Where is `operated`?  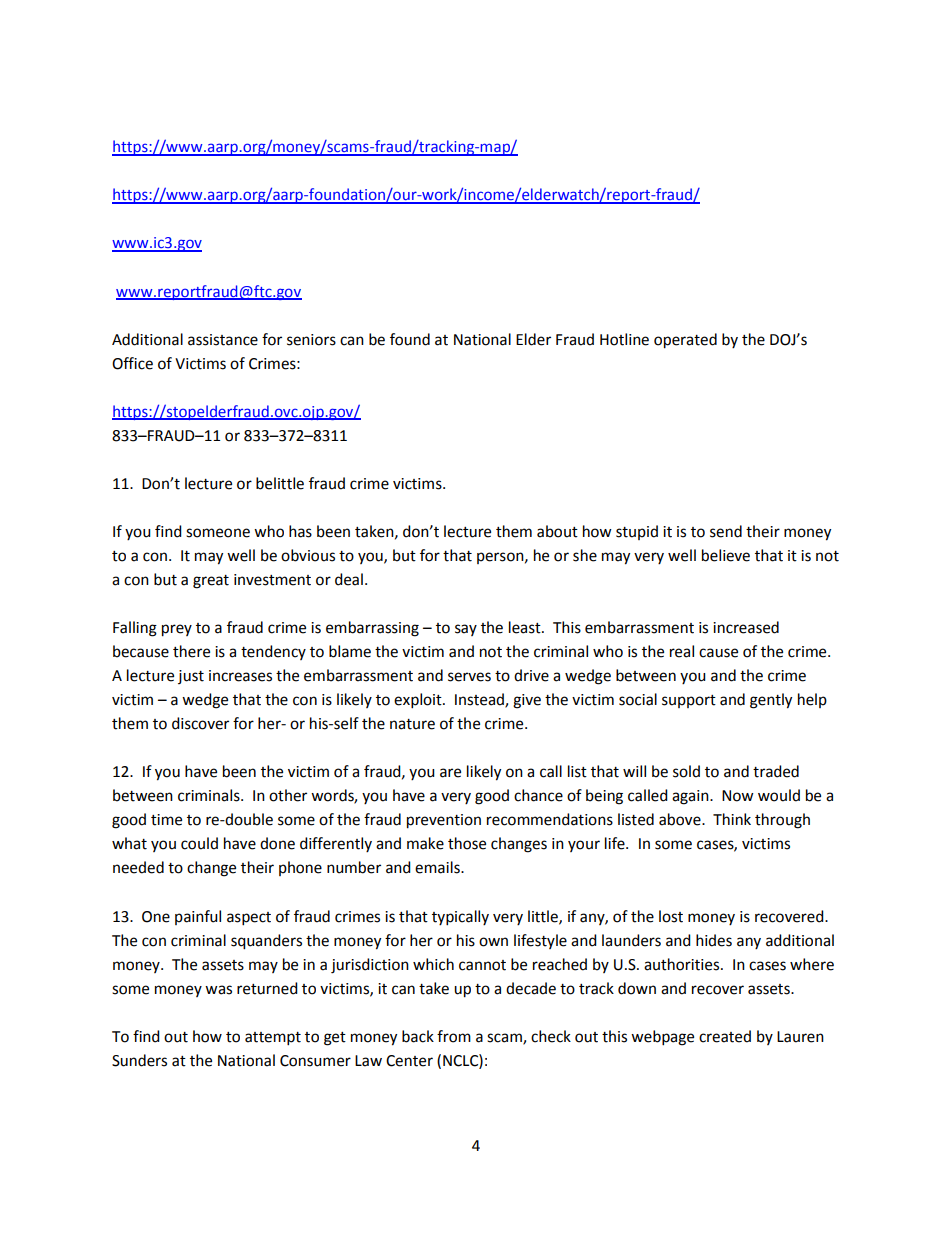
operated is located at coordinates (685, 341).
